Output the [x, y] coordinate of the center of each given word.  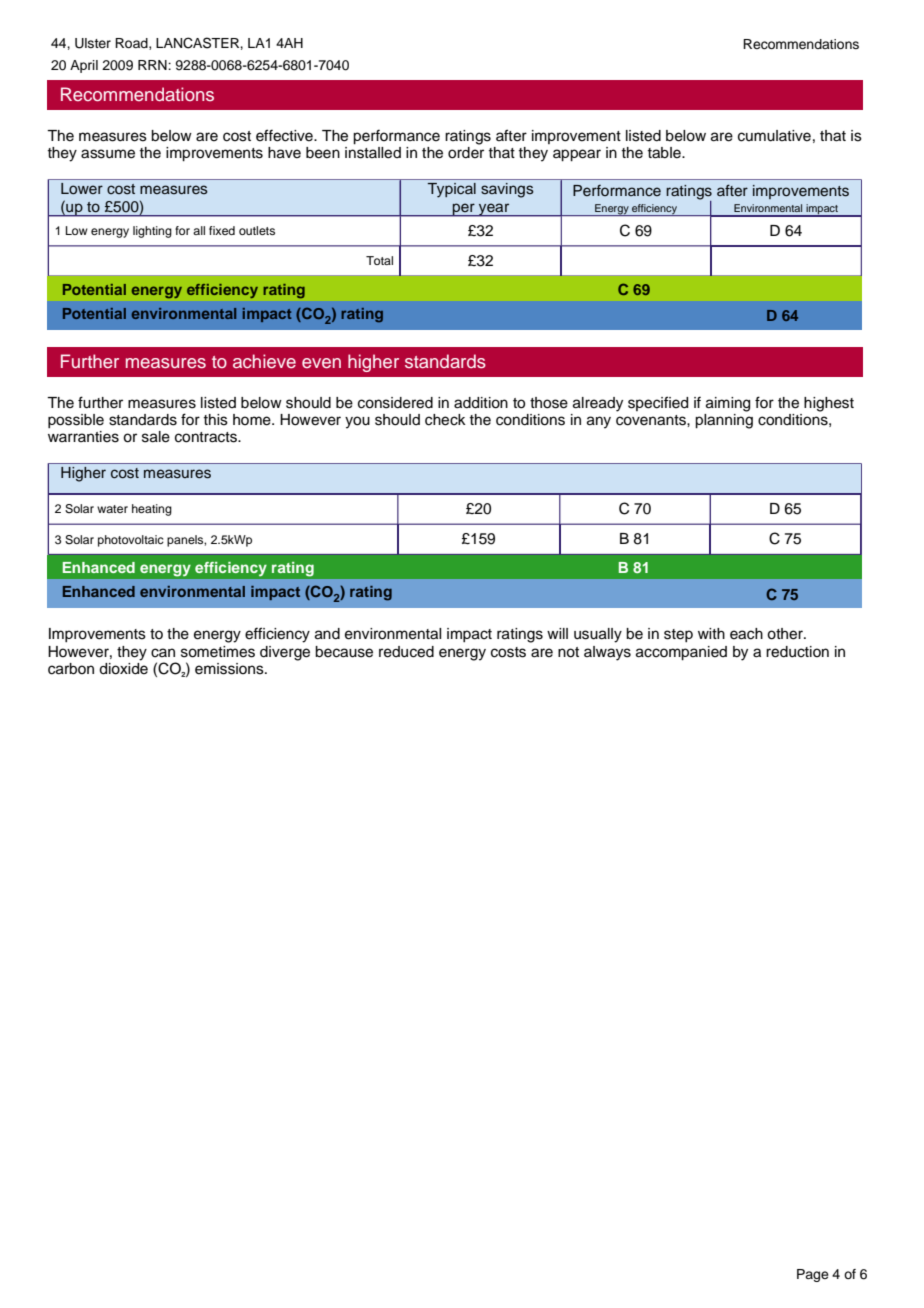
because [344, 652]
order [466, 153]
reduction [797, 652]
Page [813, 1275]
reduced [406, 652]
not [568, 652]
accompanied [681, 653]
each [746, 634]
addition [481, 403]
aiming [728, 404]
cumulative [774, 136]
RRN [153, 65]
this [215, 420]
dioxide [123, 667]
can [163, 653]
